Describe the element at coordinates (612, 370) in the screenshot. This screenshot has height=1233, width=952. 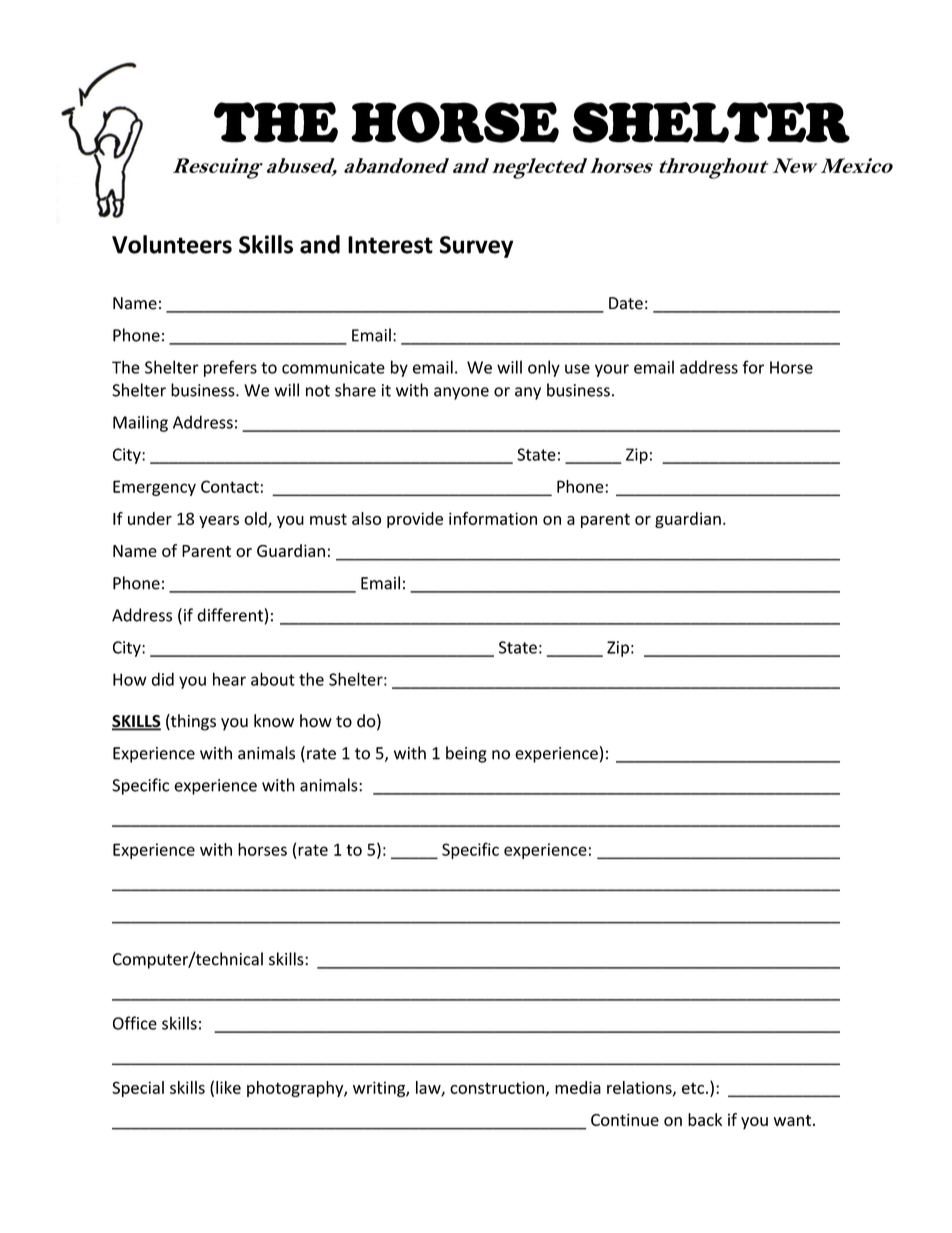
I see `your` at that location.
